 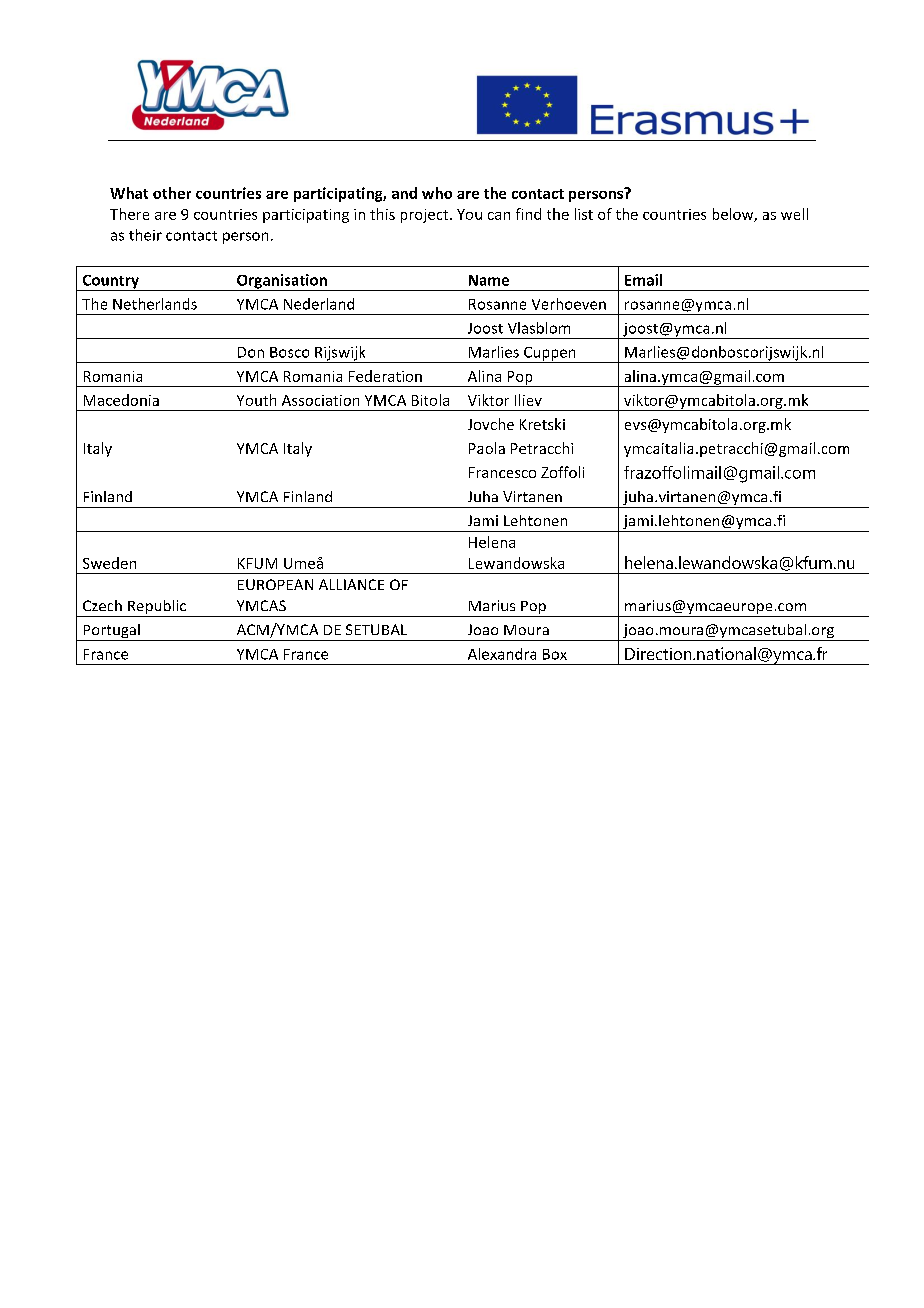 What do you see at coordinates (794, 214) in the page?
I see `well` at bounding box center [794, 214].
